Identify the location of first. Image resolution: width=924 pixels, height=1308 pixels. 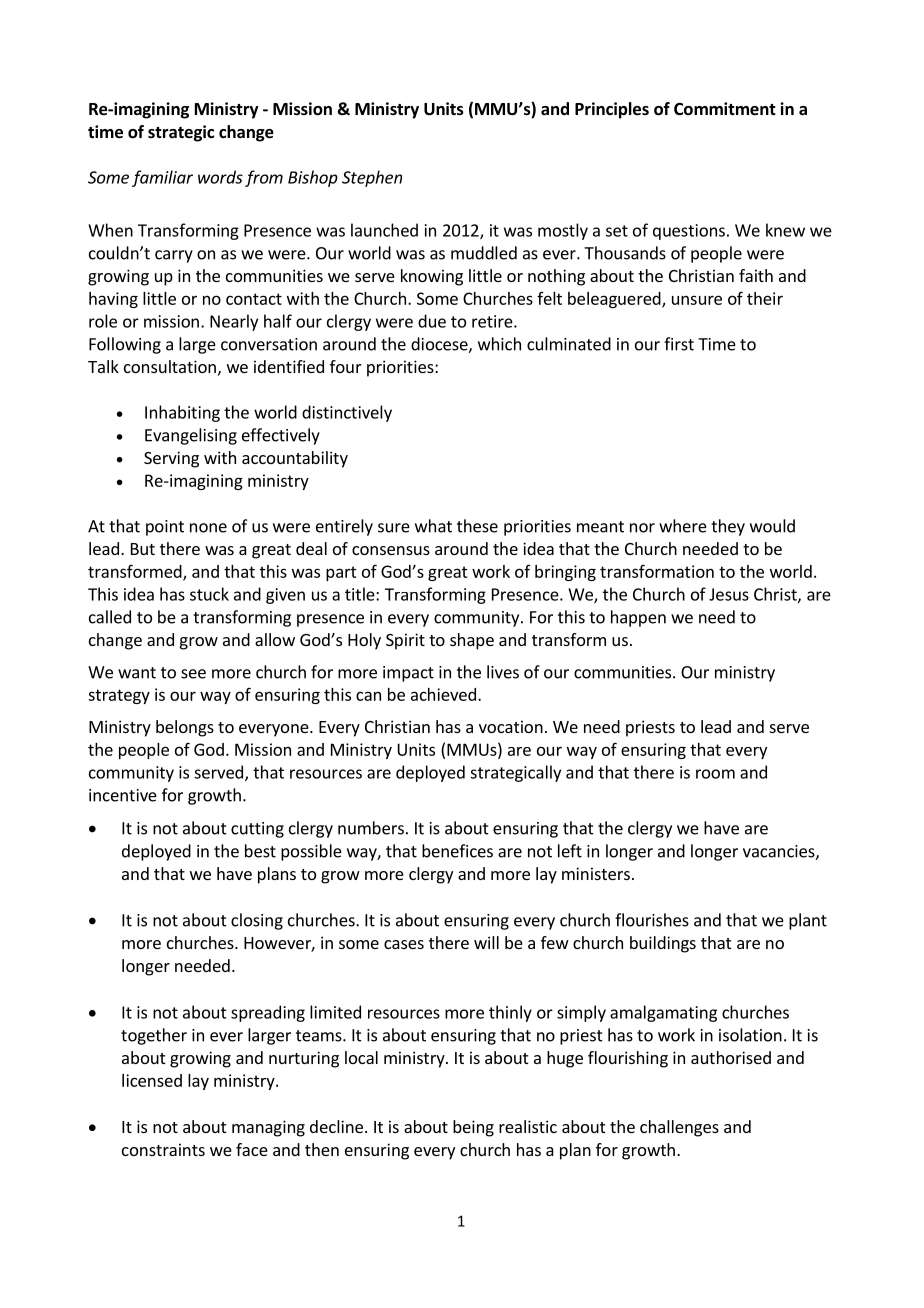
(679, 344).
